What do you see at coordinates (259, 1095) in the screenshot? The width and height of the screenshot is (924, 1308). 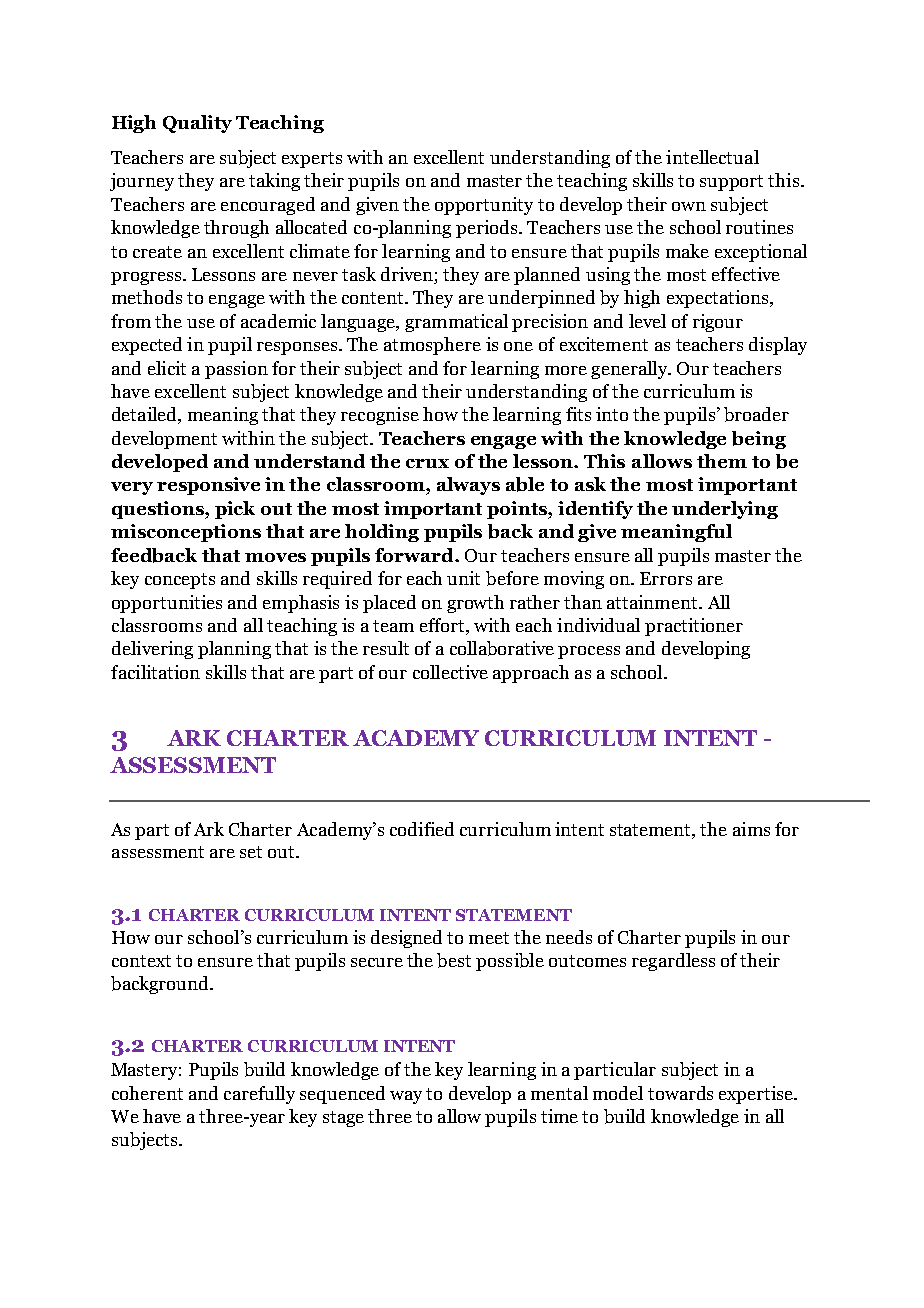 I see `carefully` at bounding box center [259, 1095].
